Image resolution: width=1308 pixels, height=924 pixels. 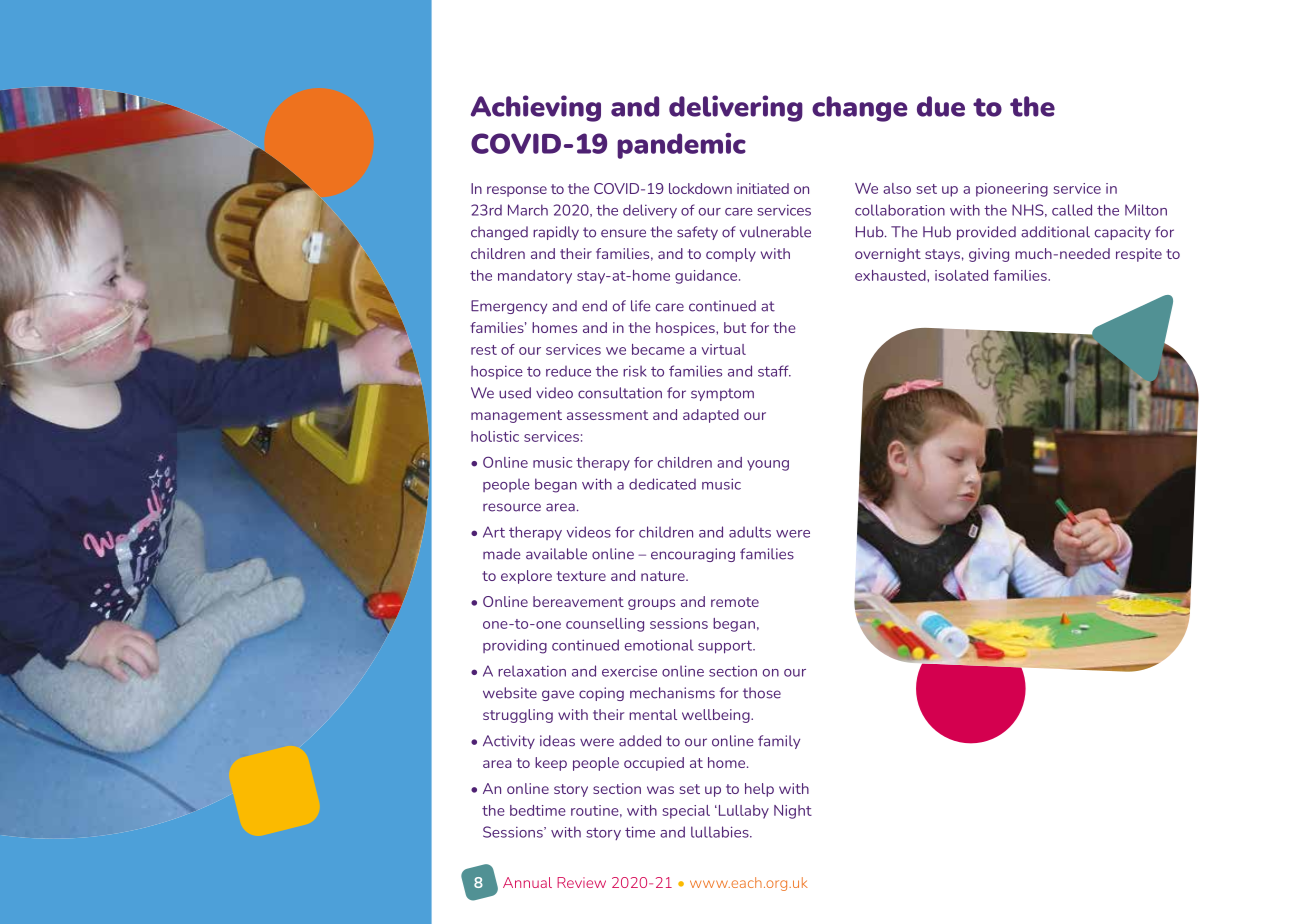 I want to click on staff, so click(x=774, y=371).
